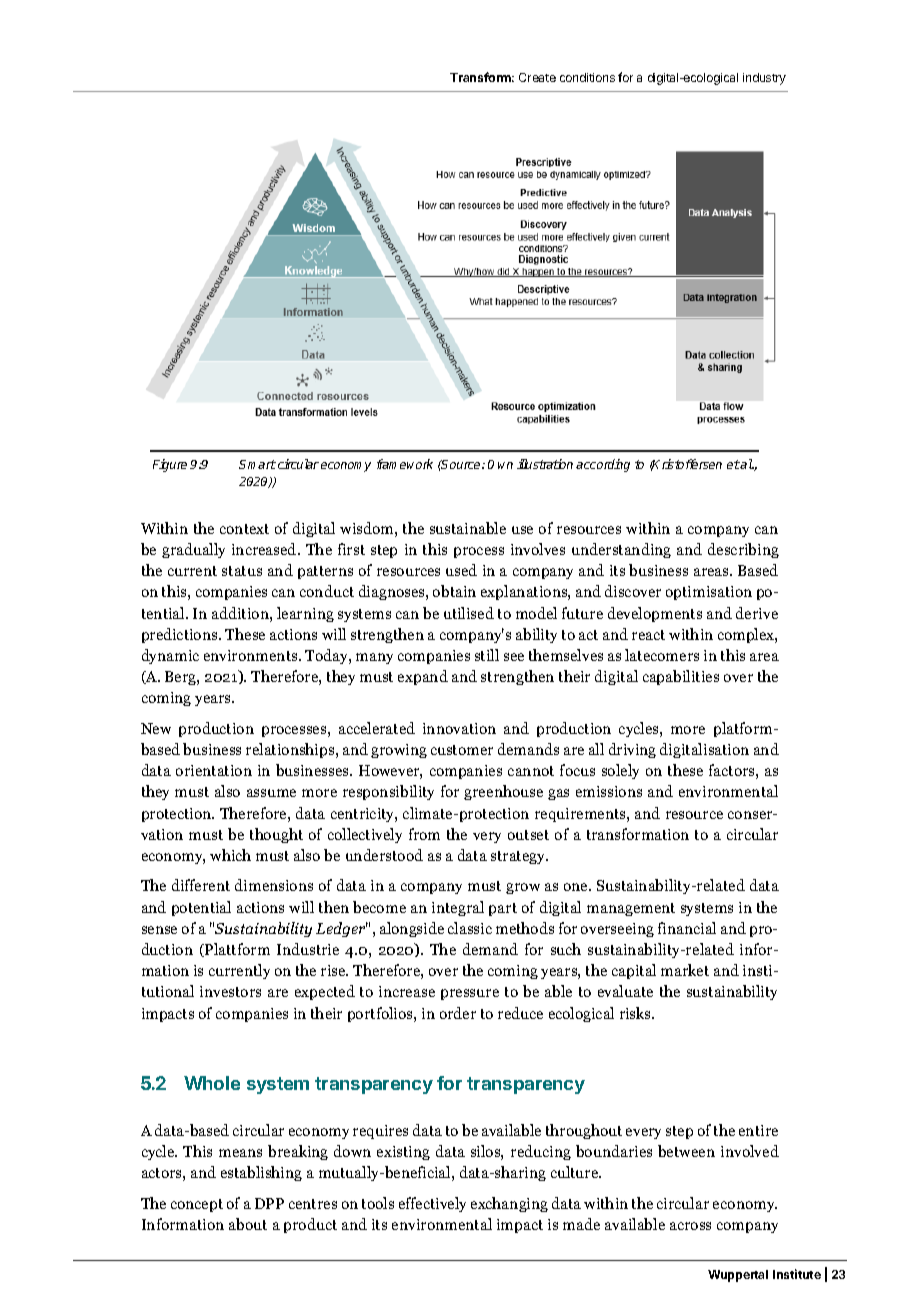  I want to click on Create, so click(537, 77).
